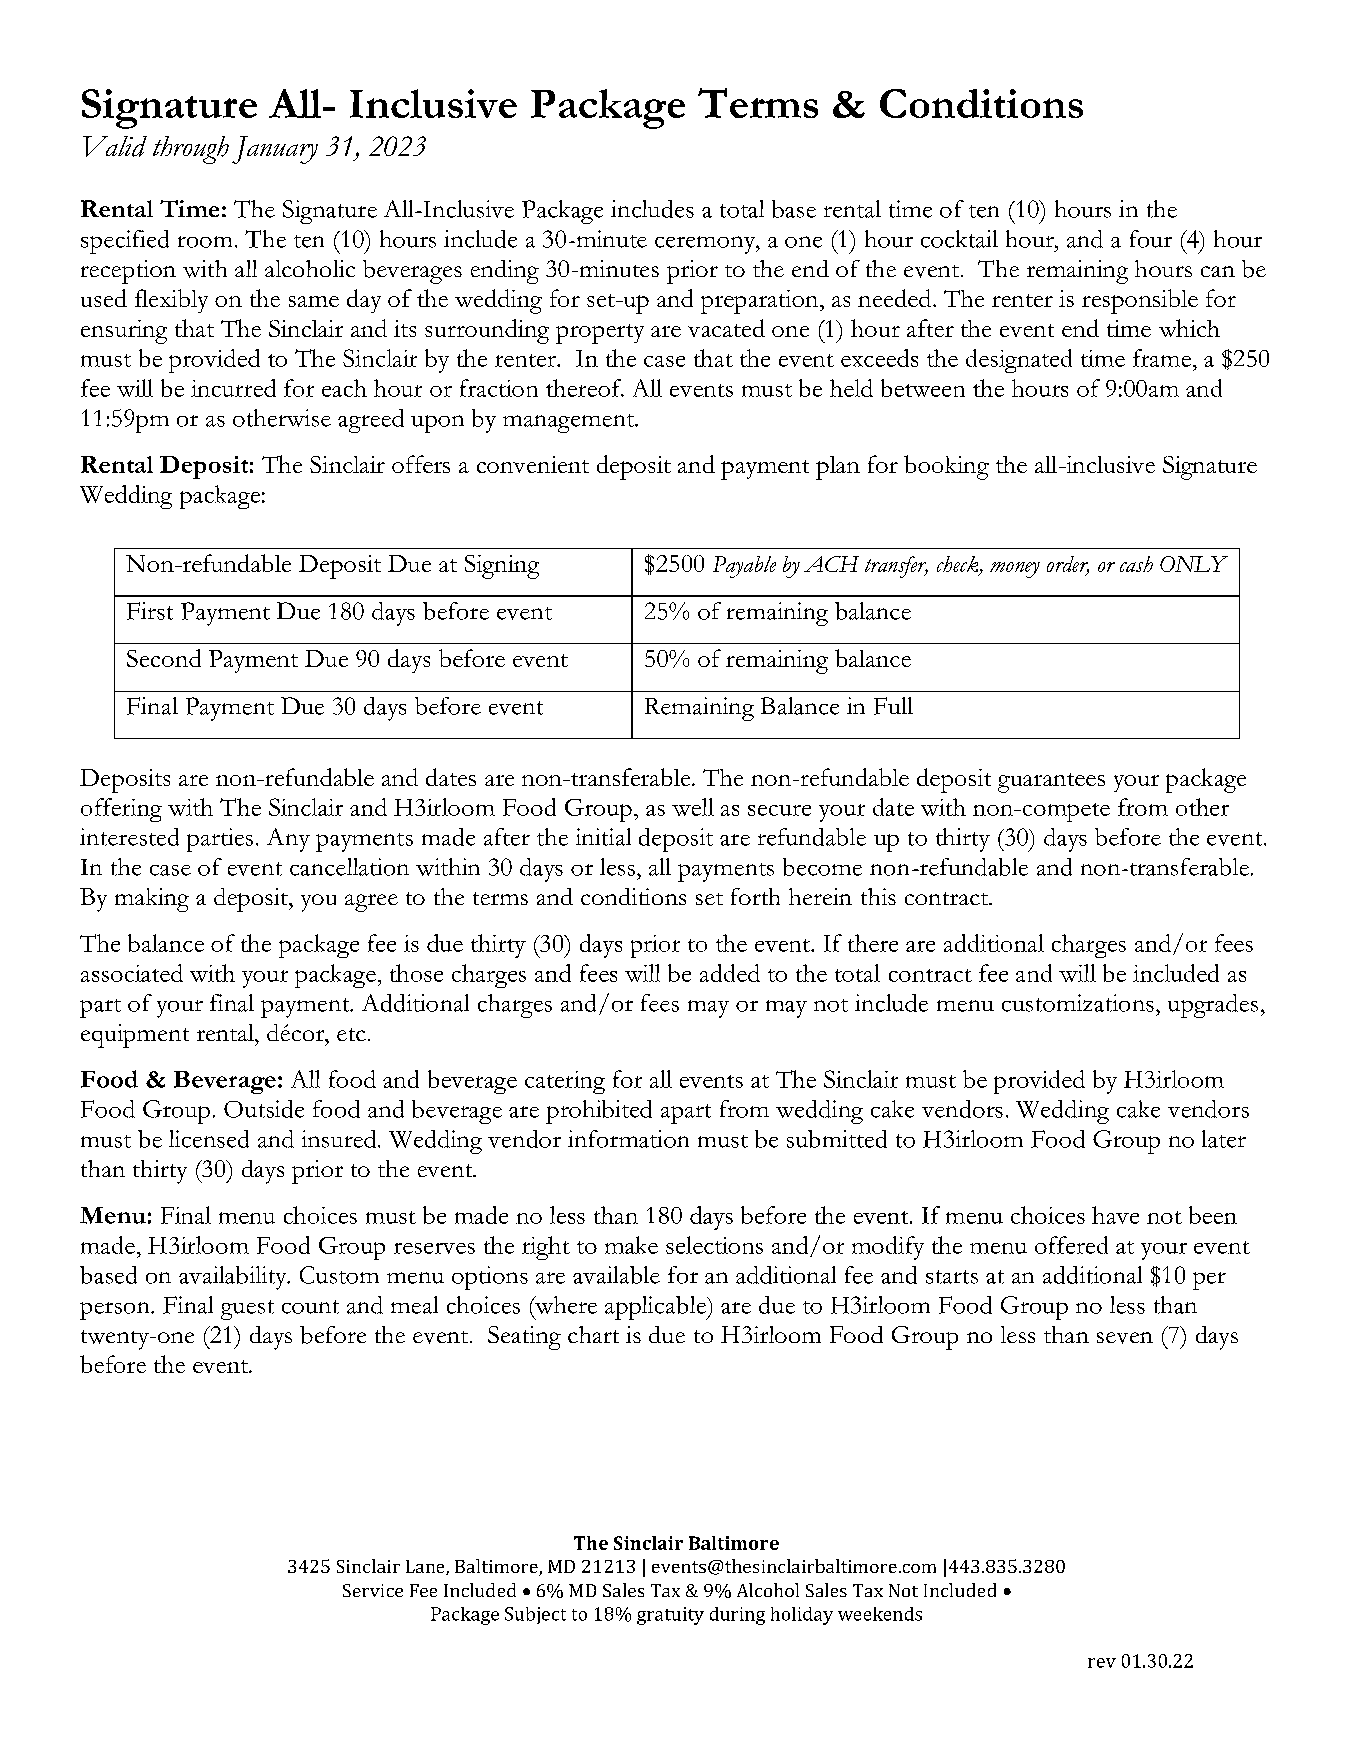 This screenshot has height=1751, width=1353. What do you see at coordinates (373, 1590) in the screenshot?
I see `Service` at bounding box center [373, 1590].
